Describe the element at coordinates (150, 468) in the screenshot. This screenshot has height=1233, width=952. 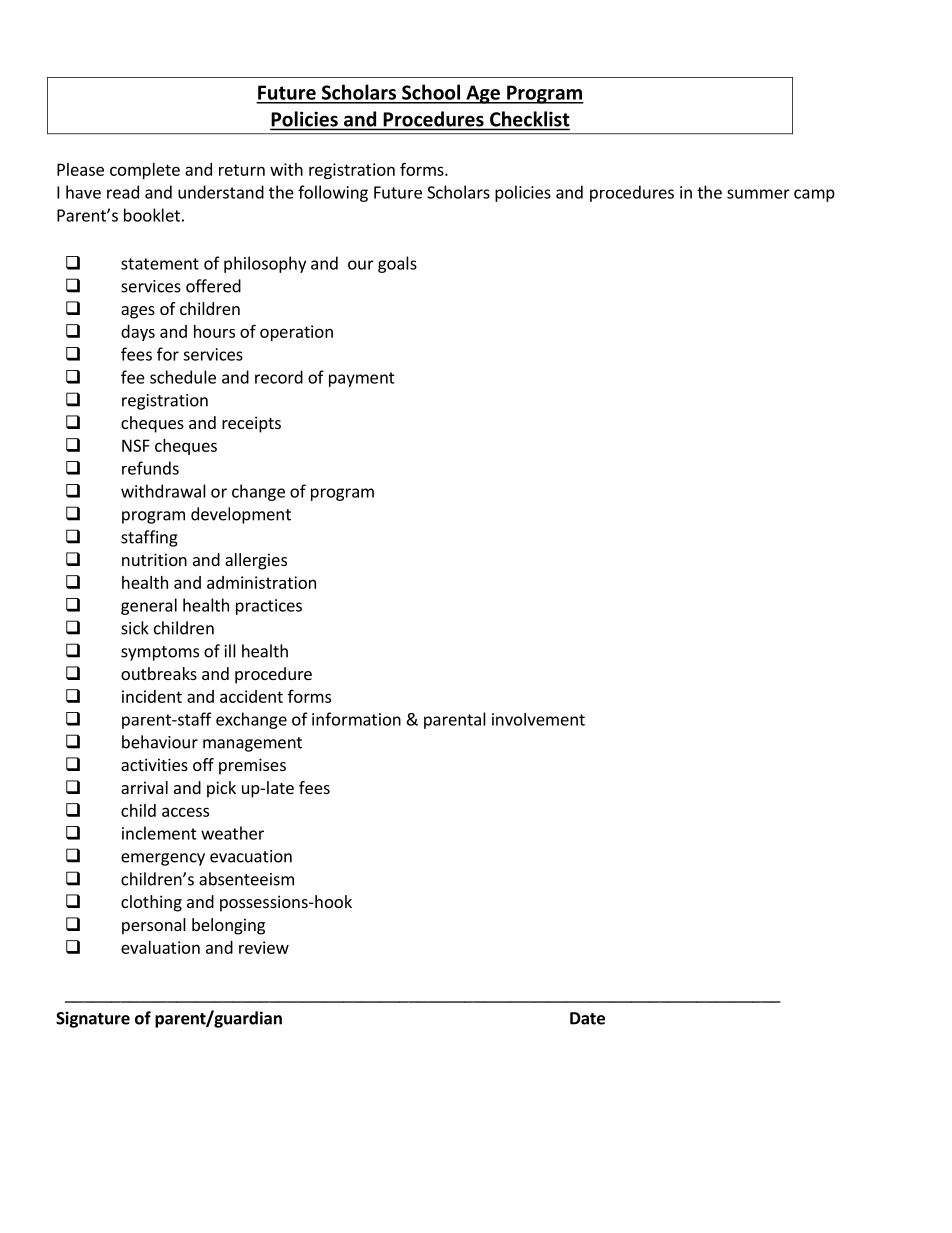
I see `refunds` at that location.
